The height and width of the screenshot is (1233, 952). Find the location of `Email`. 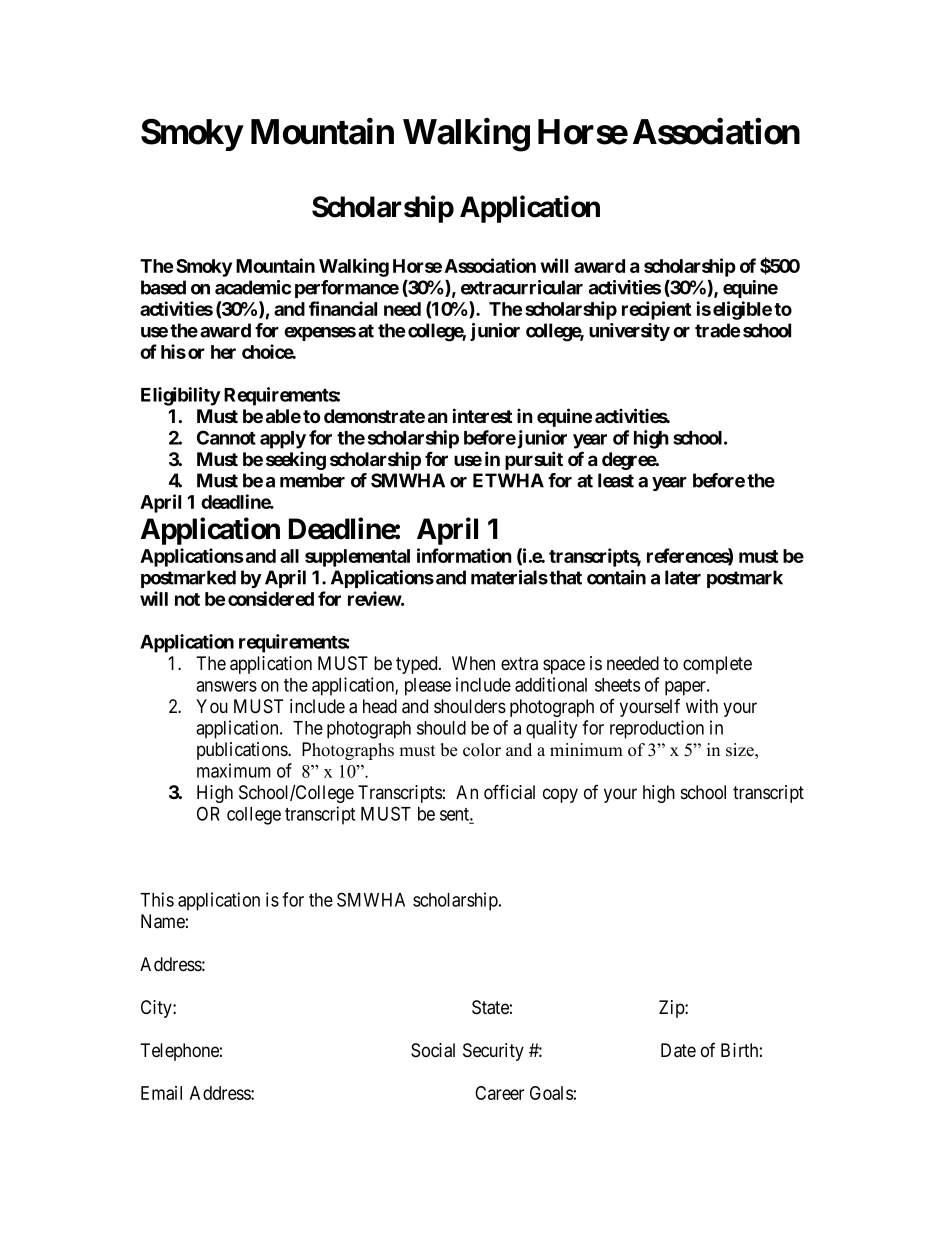

Email is located at coordinates (161, 1093).
